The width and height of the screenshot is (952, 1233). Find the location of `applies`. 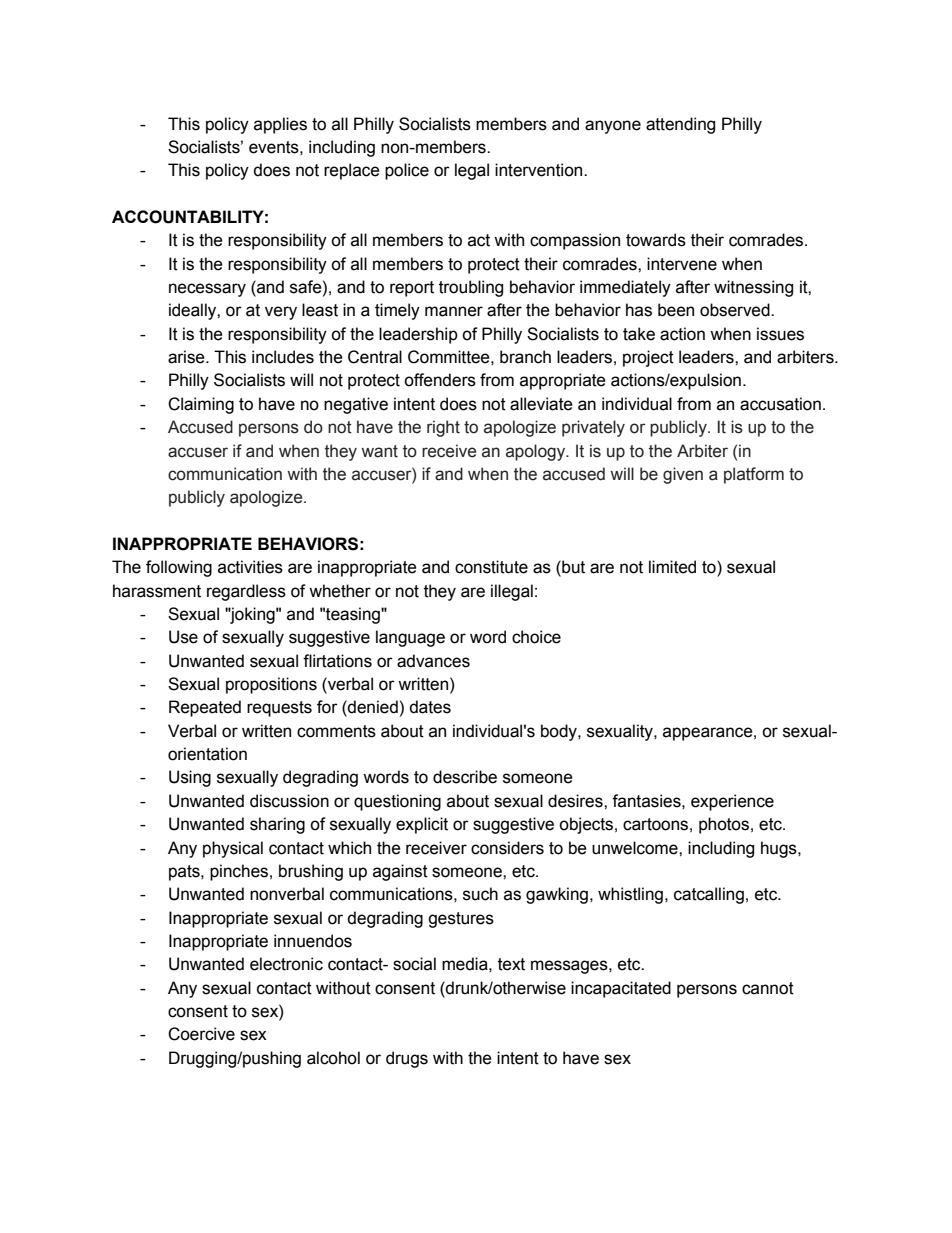

applies is located at coordinates (280, 125).
